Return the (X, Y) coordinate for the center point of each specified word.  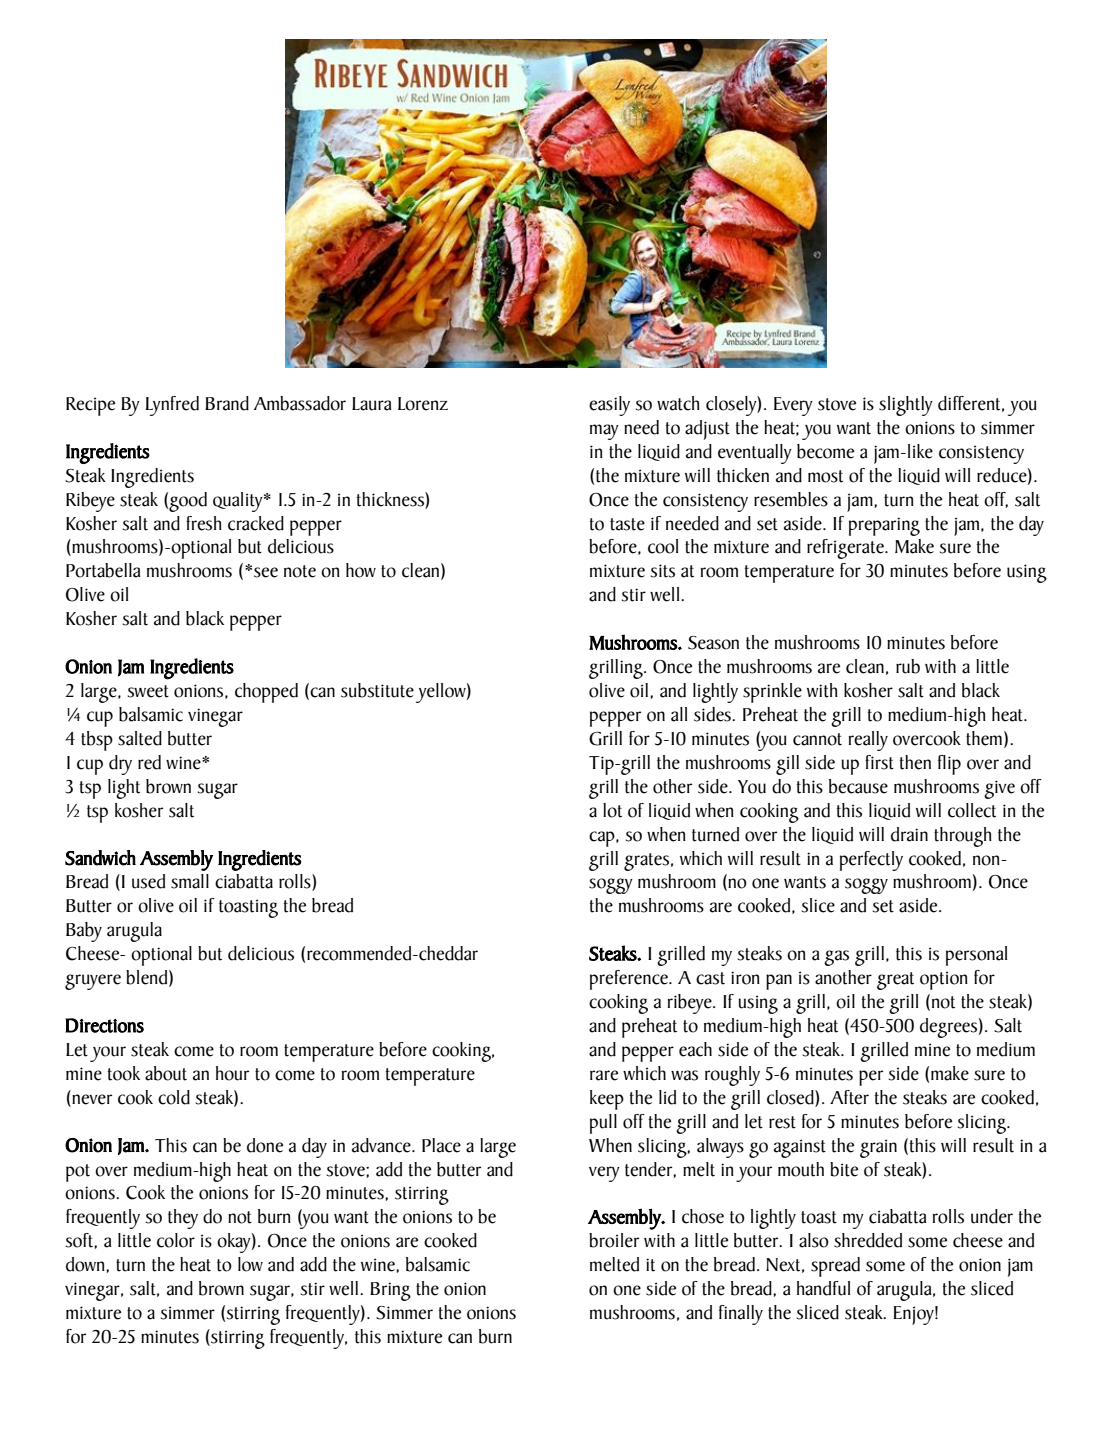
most (825, 476)
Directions (104, 1025)
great (895, 981)
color (176, 1240)
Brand (227, 403)
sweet (148, 691)
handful (823, 1288)
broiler (614, 1240)
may (604, 432)
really (868, 741)
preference (630, 980)
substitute (377, 690)
